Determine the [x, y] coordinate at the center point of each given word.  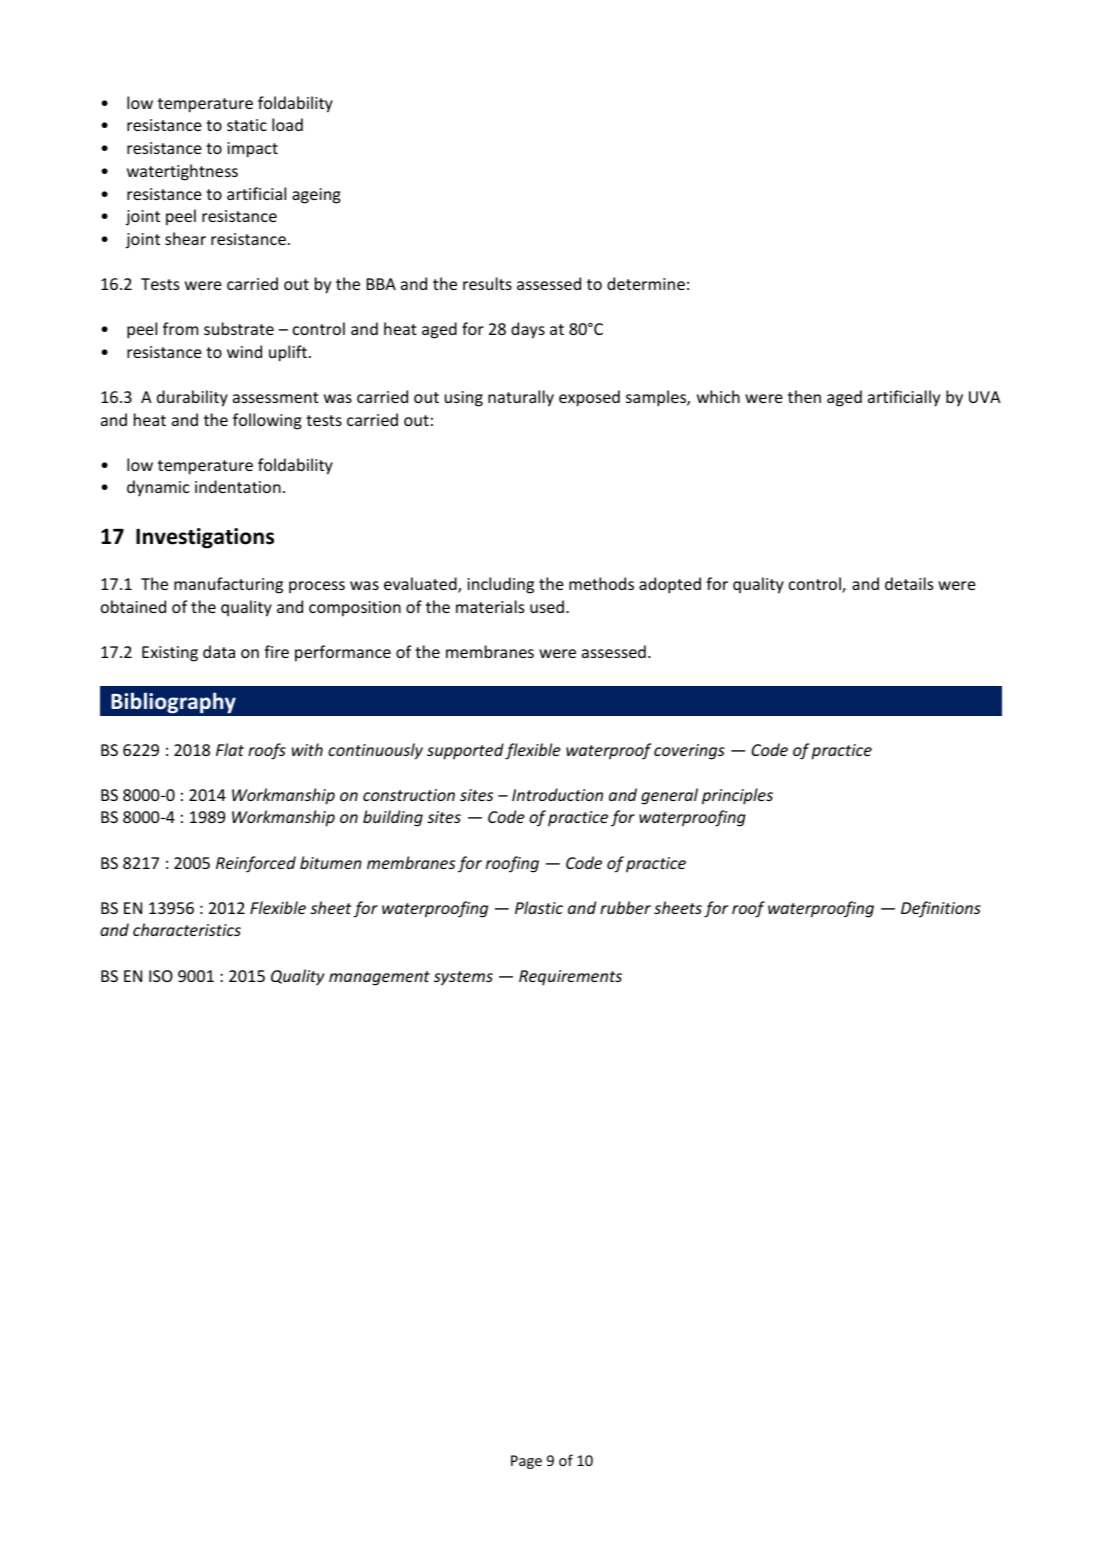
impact [253, 150]
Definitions [941, 909]
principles [737, 796]
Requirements [570, 978]
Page [526, 1462]
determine [646, 283]
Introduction [557, 794]
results [487, 283]
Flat [230, 749]
